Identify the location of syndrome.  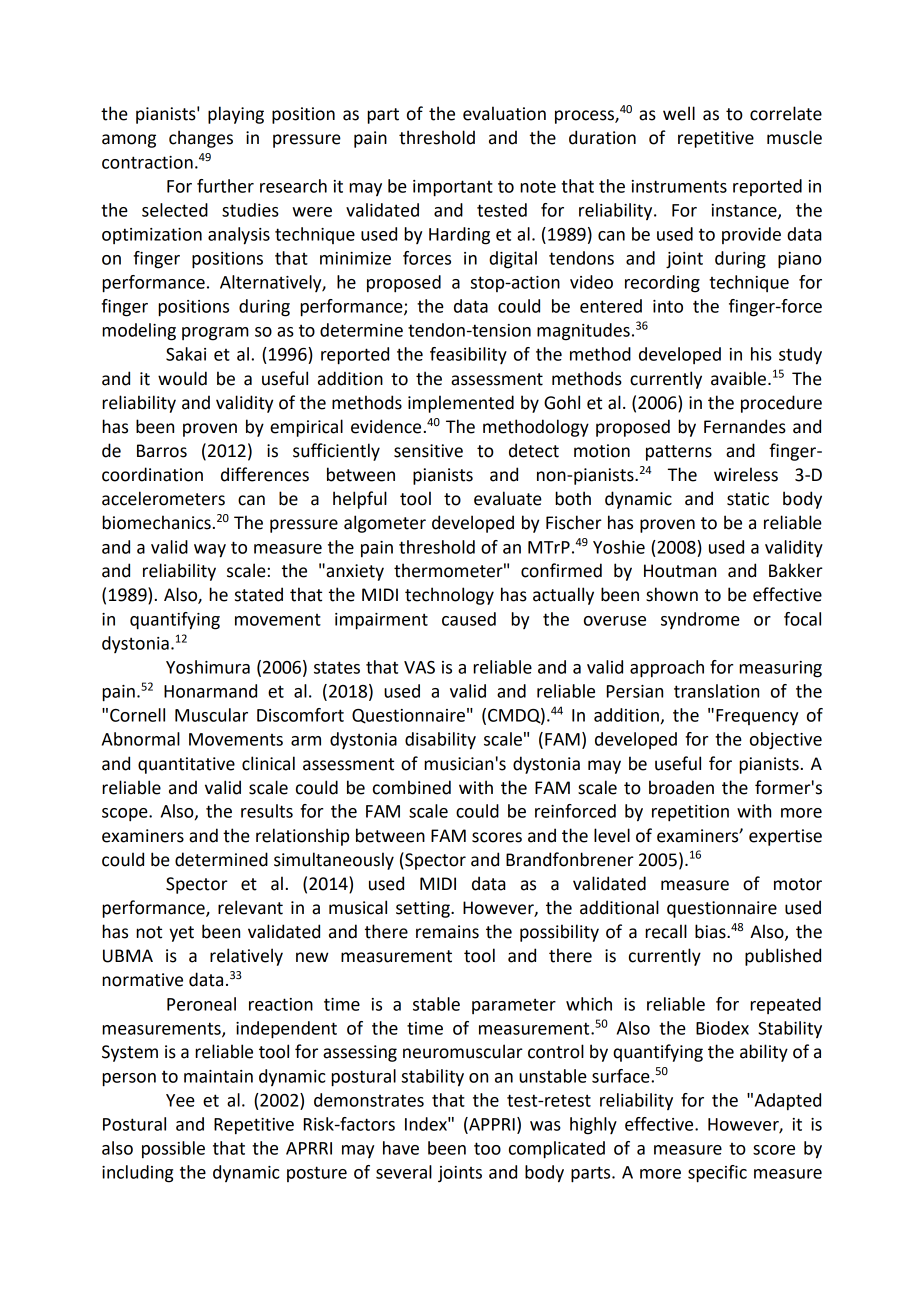
(700, 620).
